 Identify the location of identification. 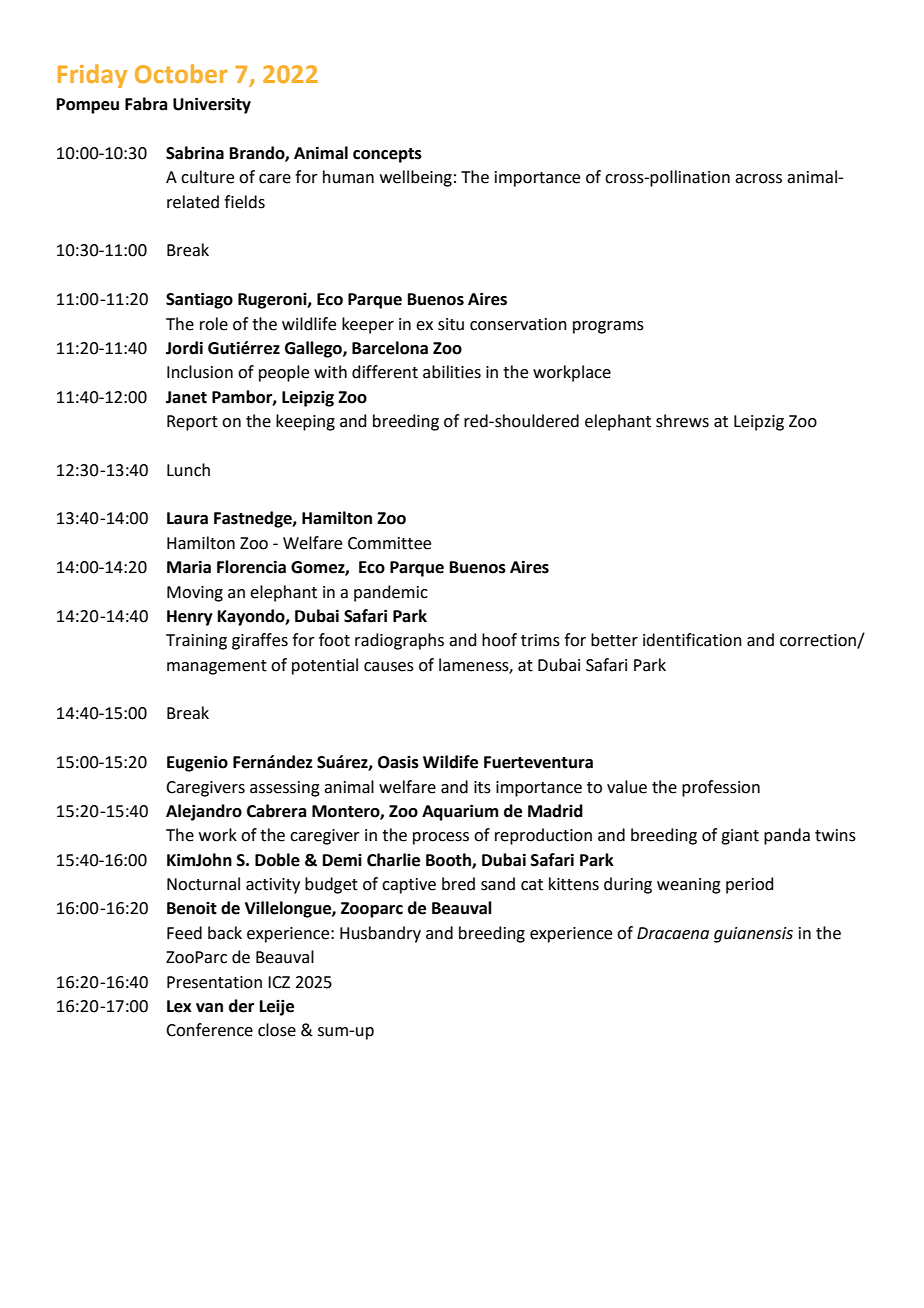
(692, 640).
